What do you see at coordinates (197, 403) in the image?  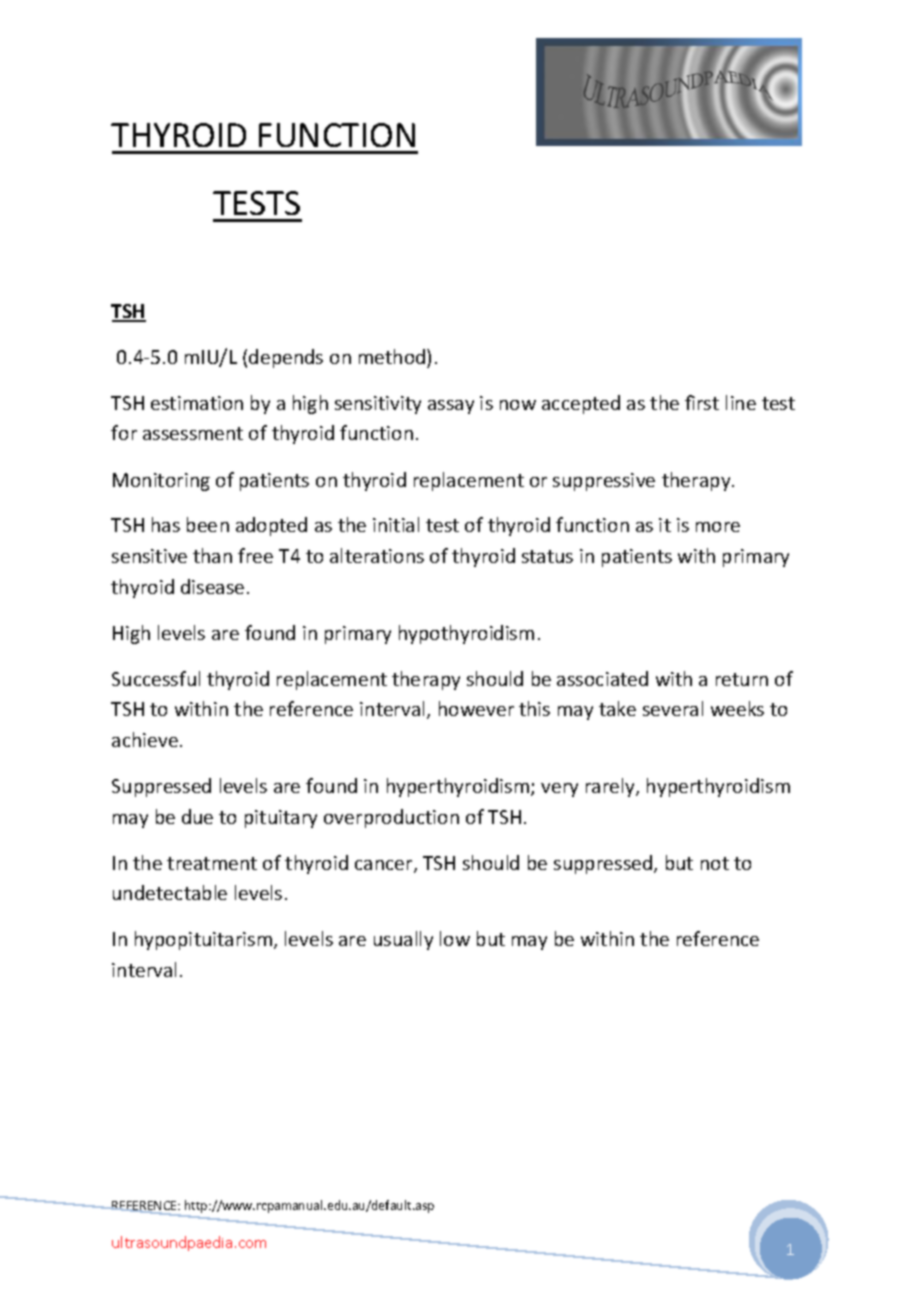 I see `estimation` at bounding box center [197, 403].
